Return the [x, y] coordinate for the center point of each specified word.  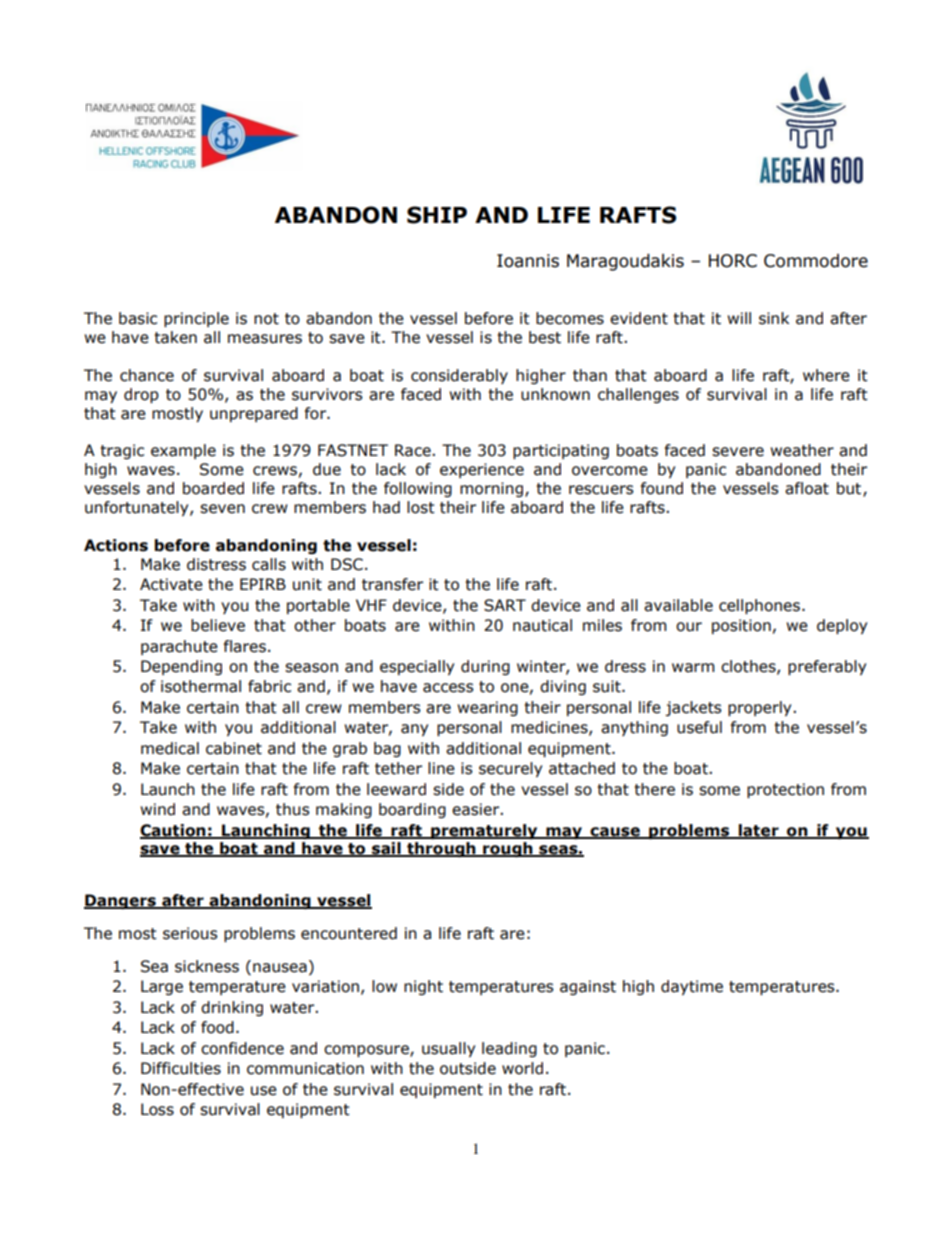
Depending [181, 667]
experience [482, 470]
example [183, 451]
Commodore [816, 261]
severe [738, 452]
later [758, 831]
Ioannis [528, 261]
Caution [174, 831]
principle [196, 319]
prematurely [484, 831]
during [485, 667]
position [741, 626]
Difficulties [181, 1068]
